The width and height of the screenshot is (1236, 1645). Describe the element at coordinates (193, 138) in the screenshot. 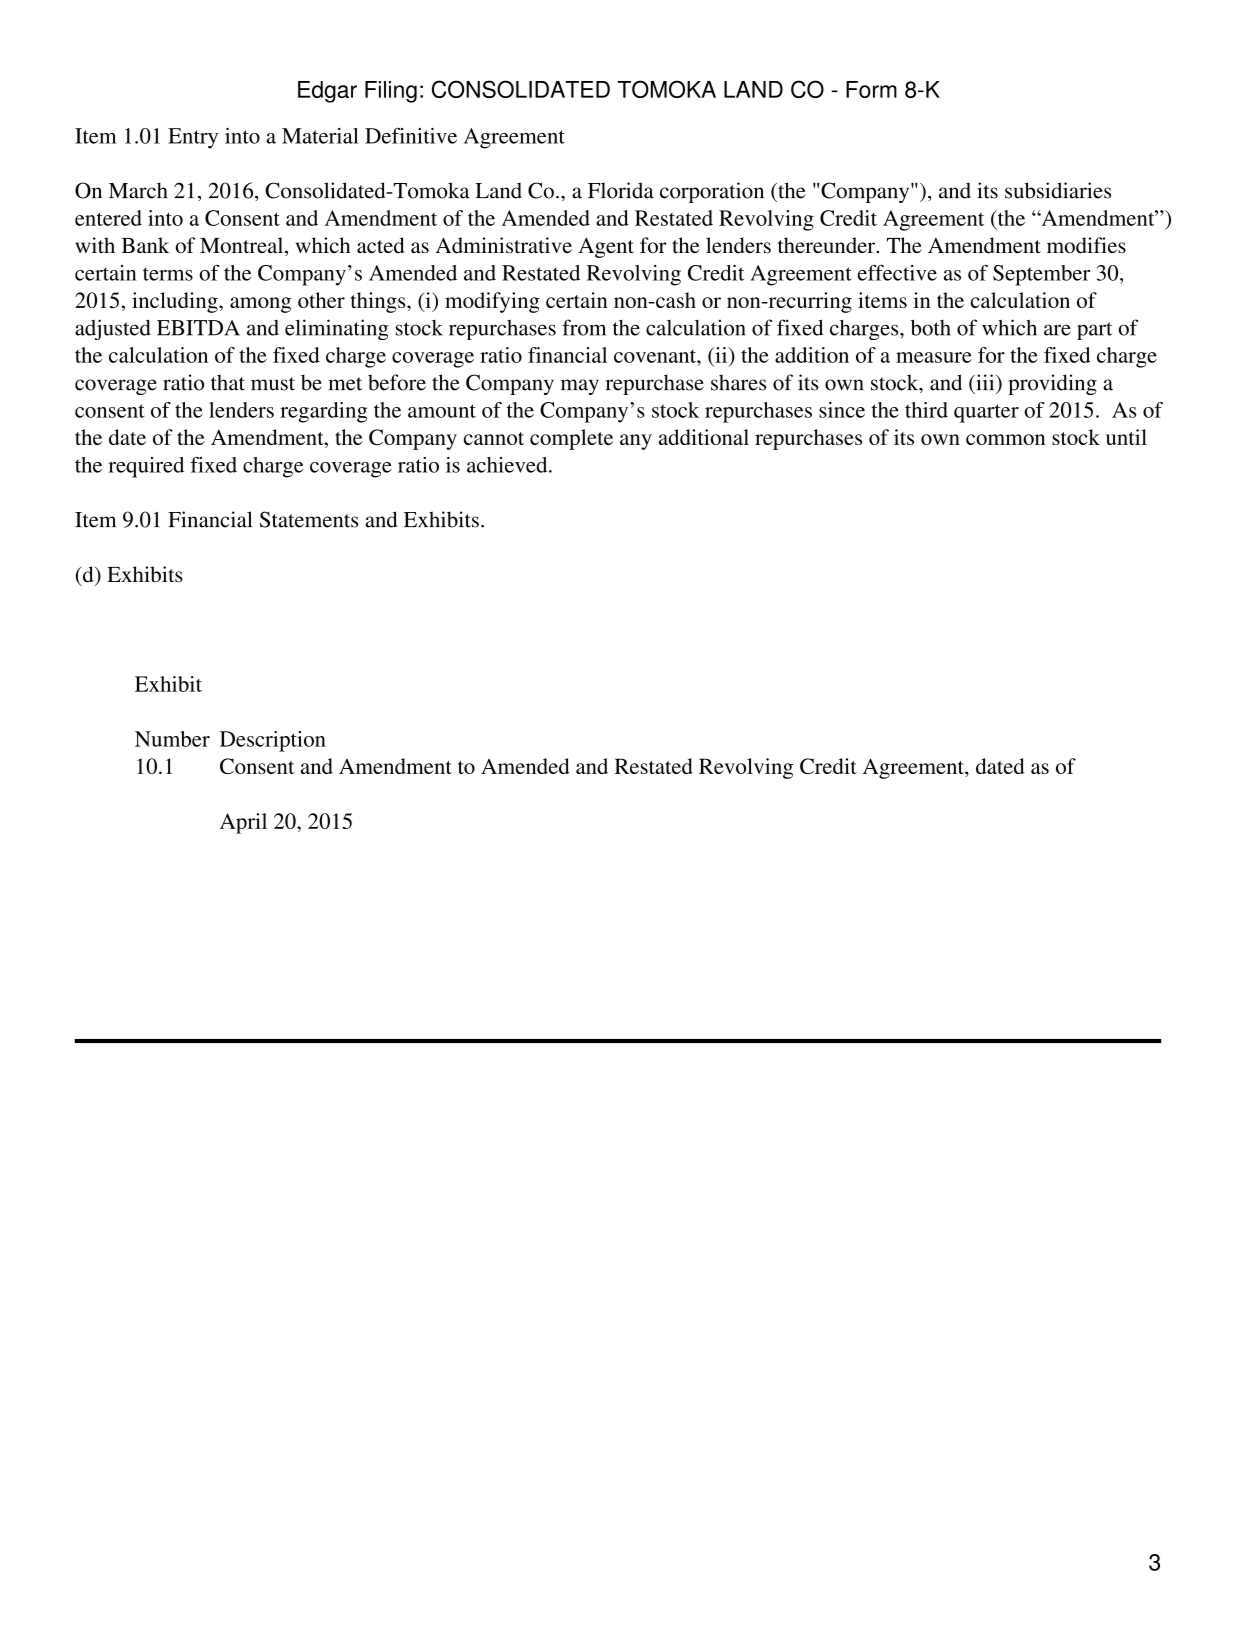

I see `Entry` at that location.
